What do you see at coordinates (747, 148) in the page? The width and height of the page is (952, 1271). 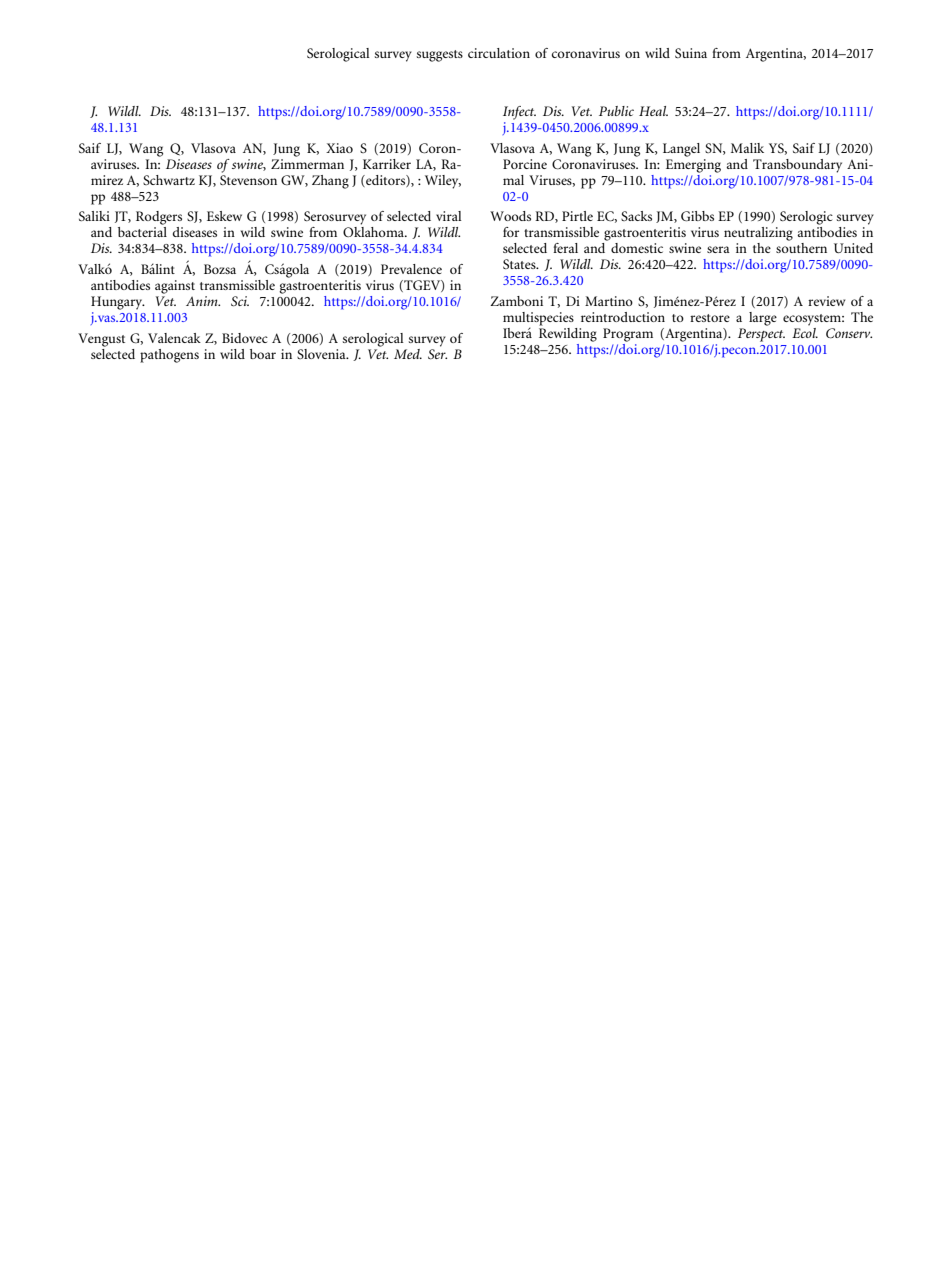 I see `Malik` at bounding box center [747, 148].
